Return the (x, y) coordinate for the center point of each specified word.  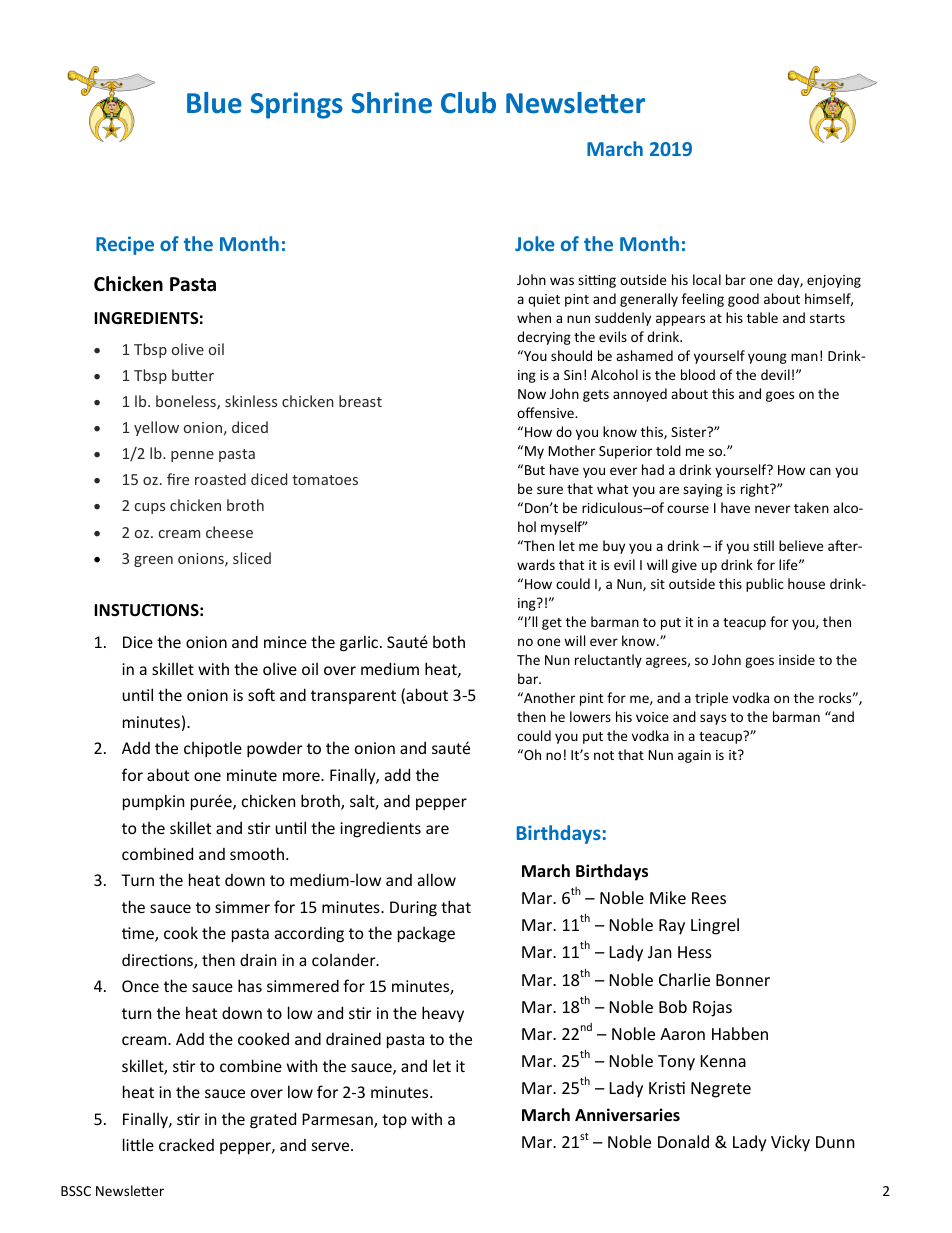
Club (468, 103)
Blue (214, 103)
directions (158, 961)
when (534, 317)
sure (550, 490)
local (707, 279)
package (426, 934)
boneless (187, 402)
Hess (695, 952)
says (713, 719)
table (762, 317)
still (763, 545)
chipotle (213, 749)
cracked (186, 1144)
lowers (590, 716)
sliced (252, 558)
